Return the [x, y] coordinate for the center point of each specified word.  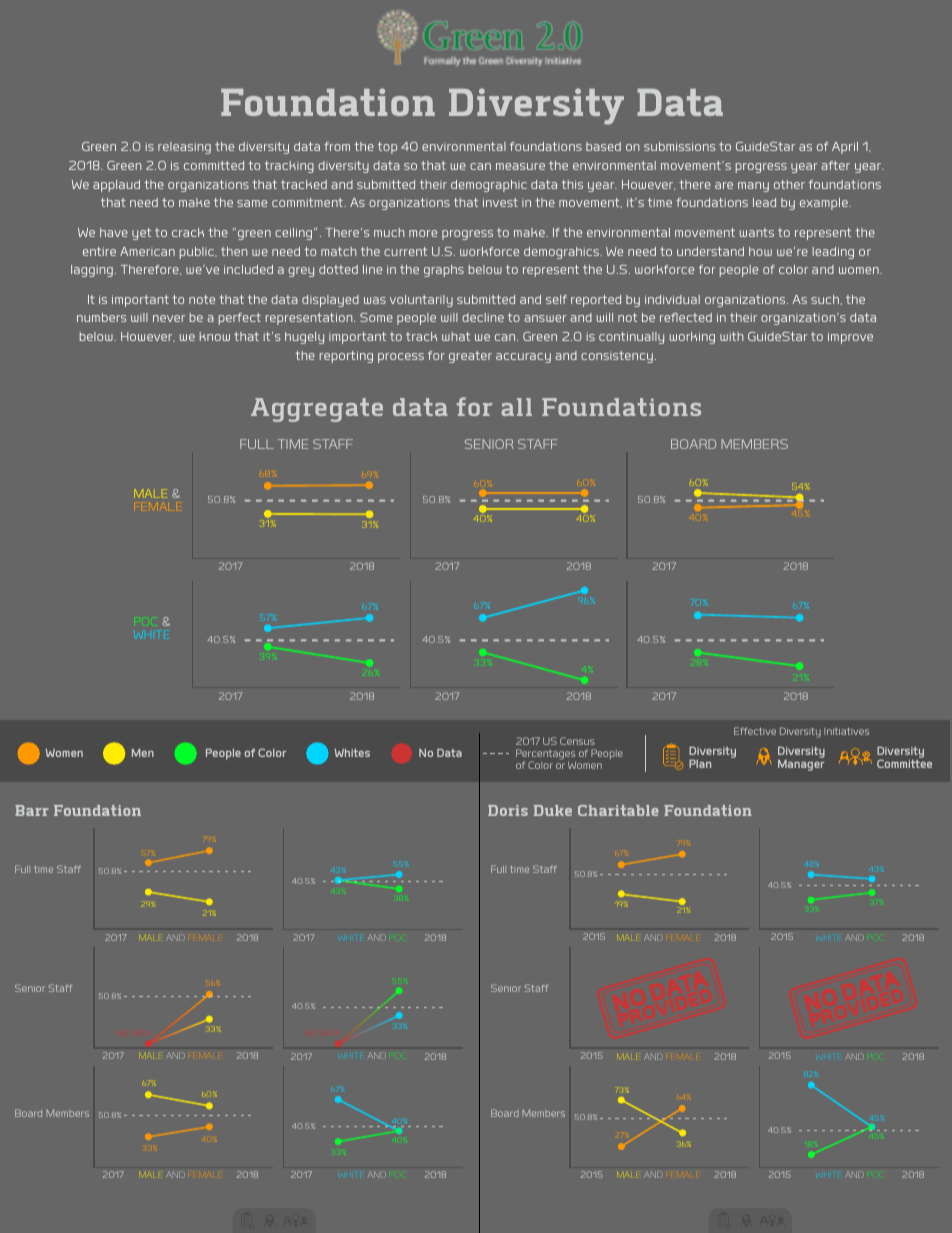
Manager [801, 765]
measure [520, 166]
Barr [32, 810]
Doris [508, 810]
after [835, 165]
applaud [116, 186]
